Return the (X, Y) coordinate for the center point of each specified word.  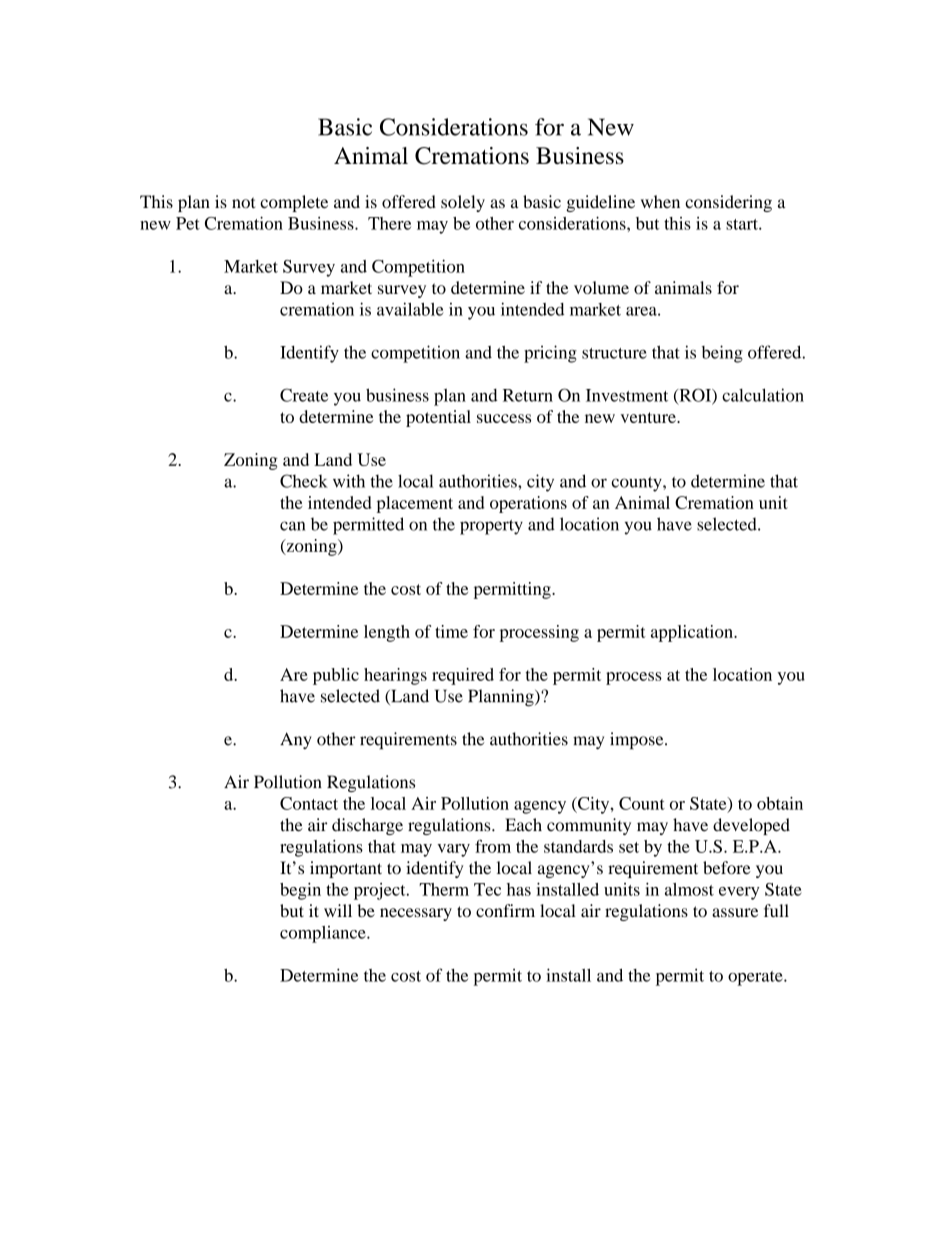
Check (304, 481)
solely (463, 203)
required (463, 676)
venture (649, 417)
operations (528, 504)
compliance (324, 934)
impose (638, 740)
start (743, 224)
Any (296, 740)
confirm (505, 910)
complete (294, 203)
